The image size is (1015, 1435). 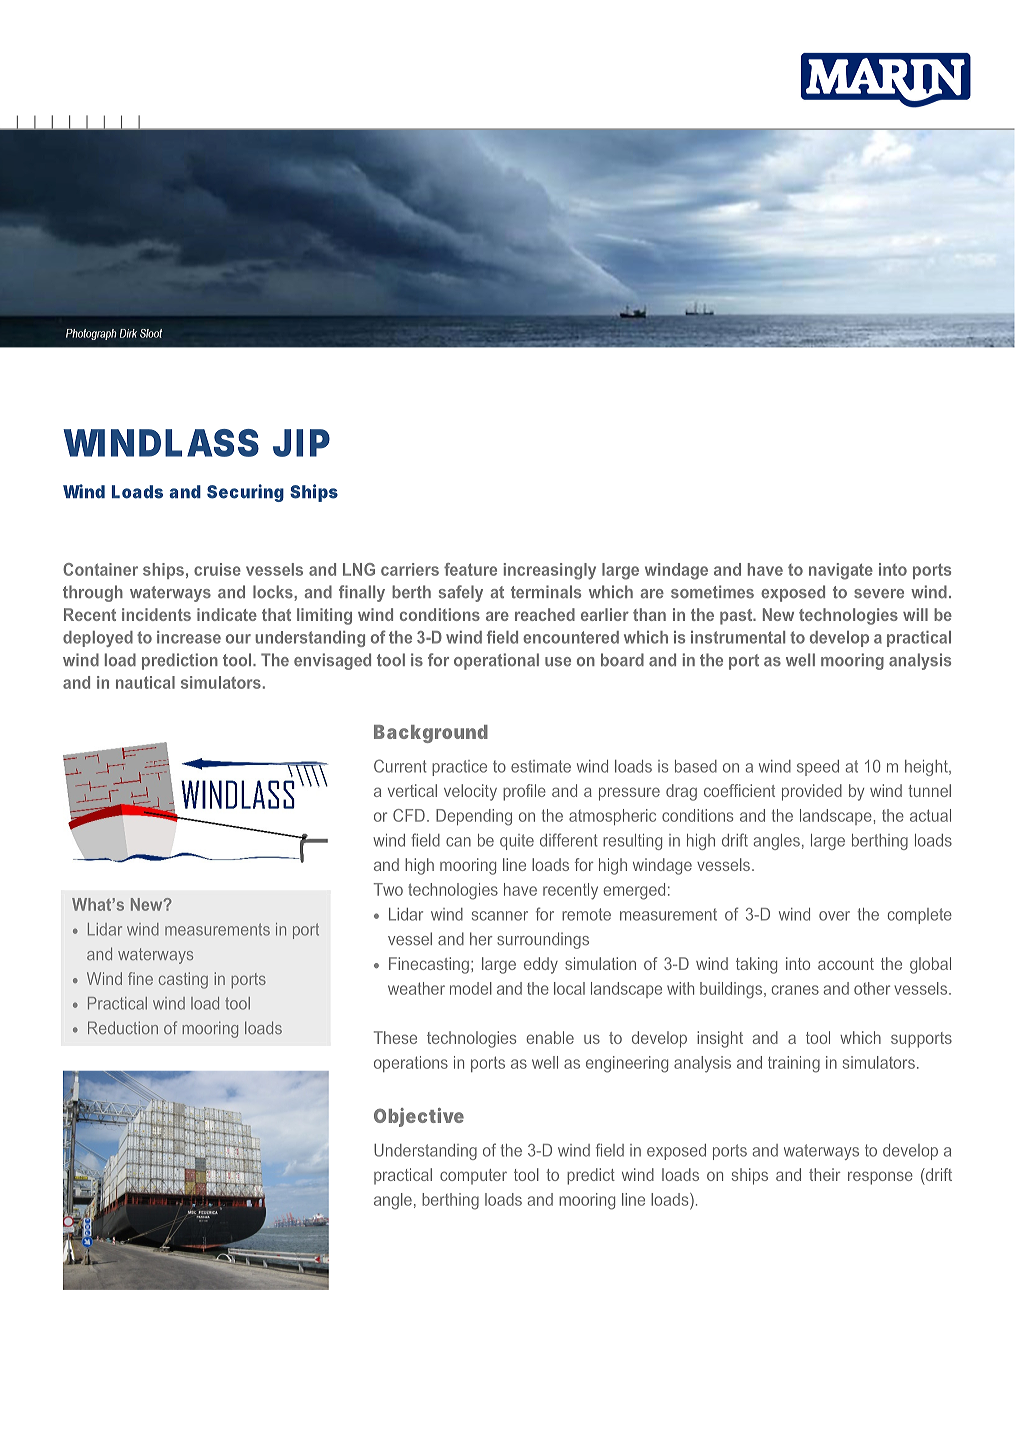 What do you see at coordinates (812, 792) in the screenshot?
I see `provided` at bounding box center [812, 792].
